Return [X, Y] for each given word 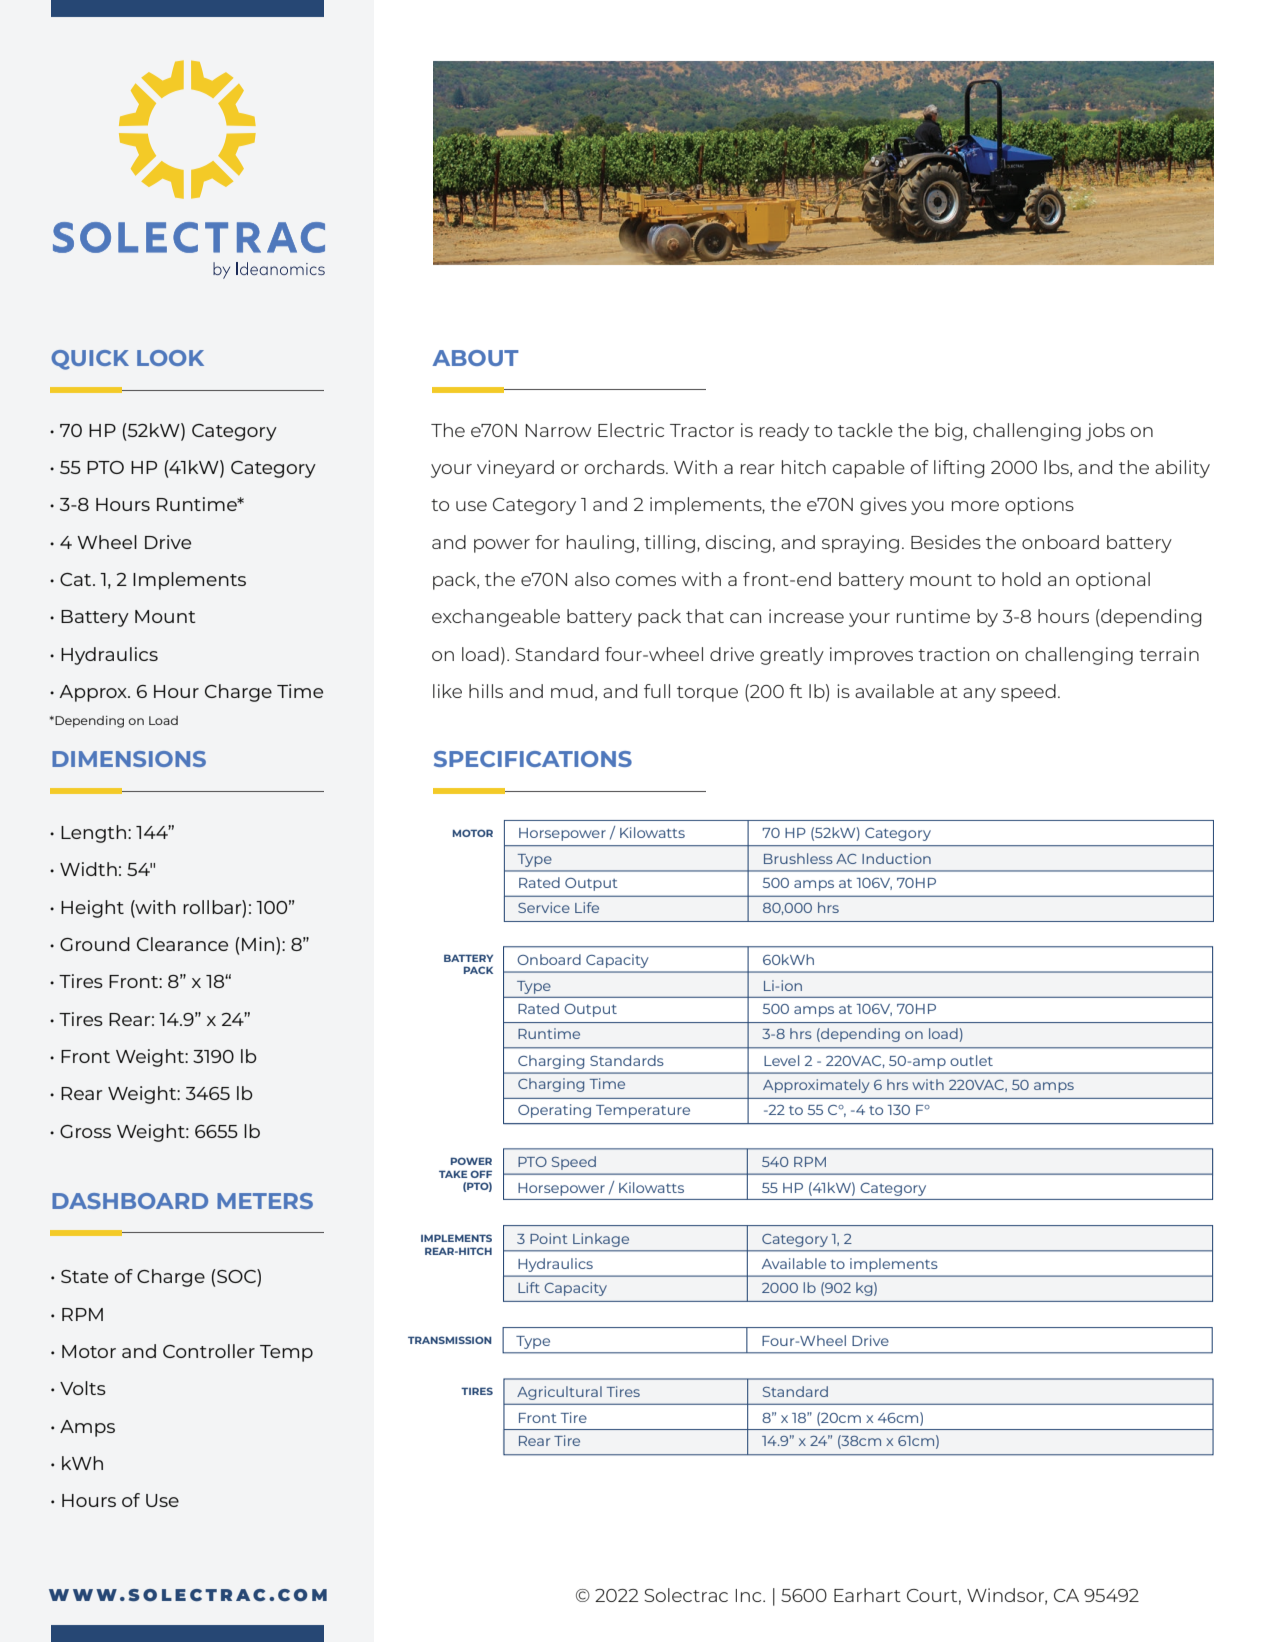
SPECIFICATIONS [533, 759]
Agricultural [559, 1393]
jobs [1105, 432]
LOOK [170, 358]
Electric [631, 430]
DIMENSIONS [129, 759]
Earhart [867, 1595]
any [979, 695]
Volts [83, 1388]
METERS [265, 1201]
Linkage [601, 1240]
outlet [971, 1060]
